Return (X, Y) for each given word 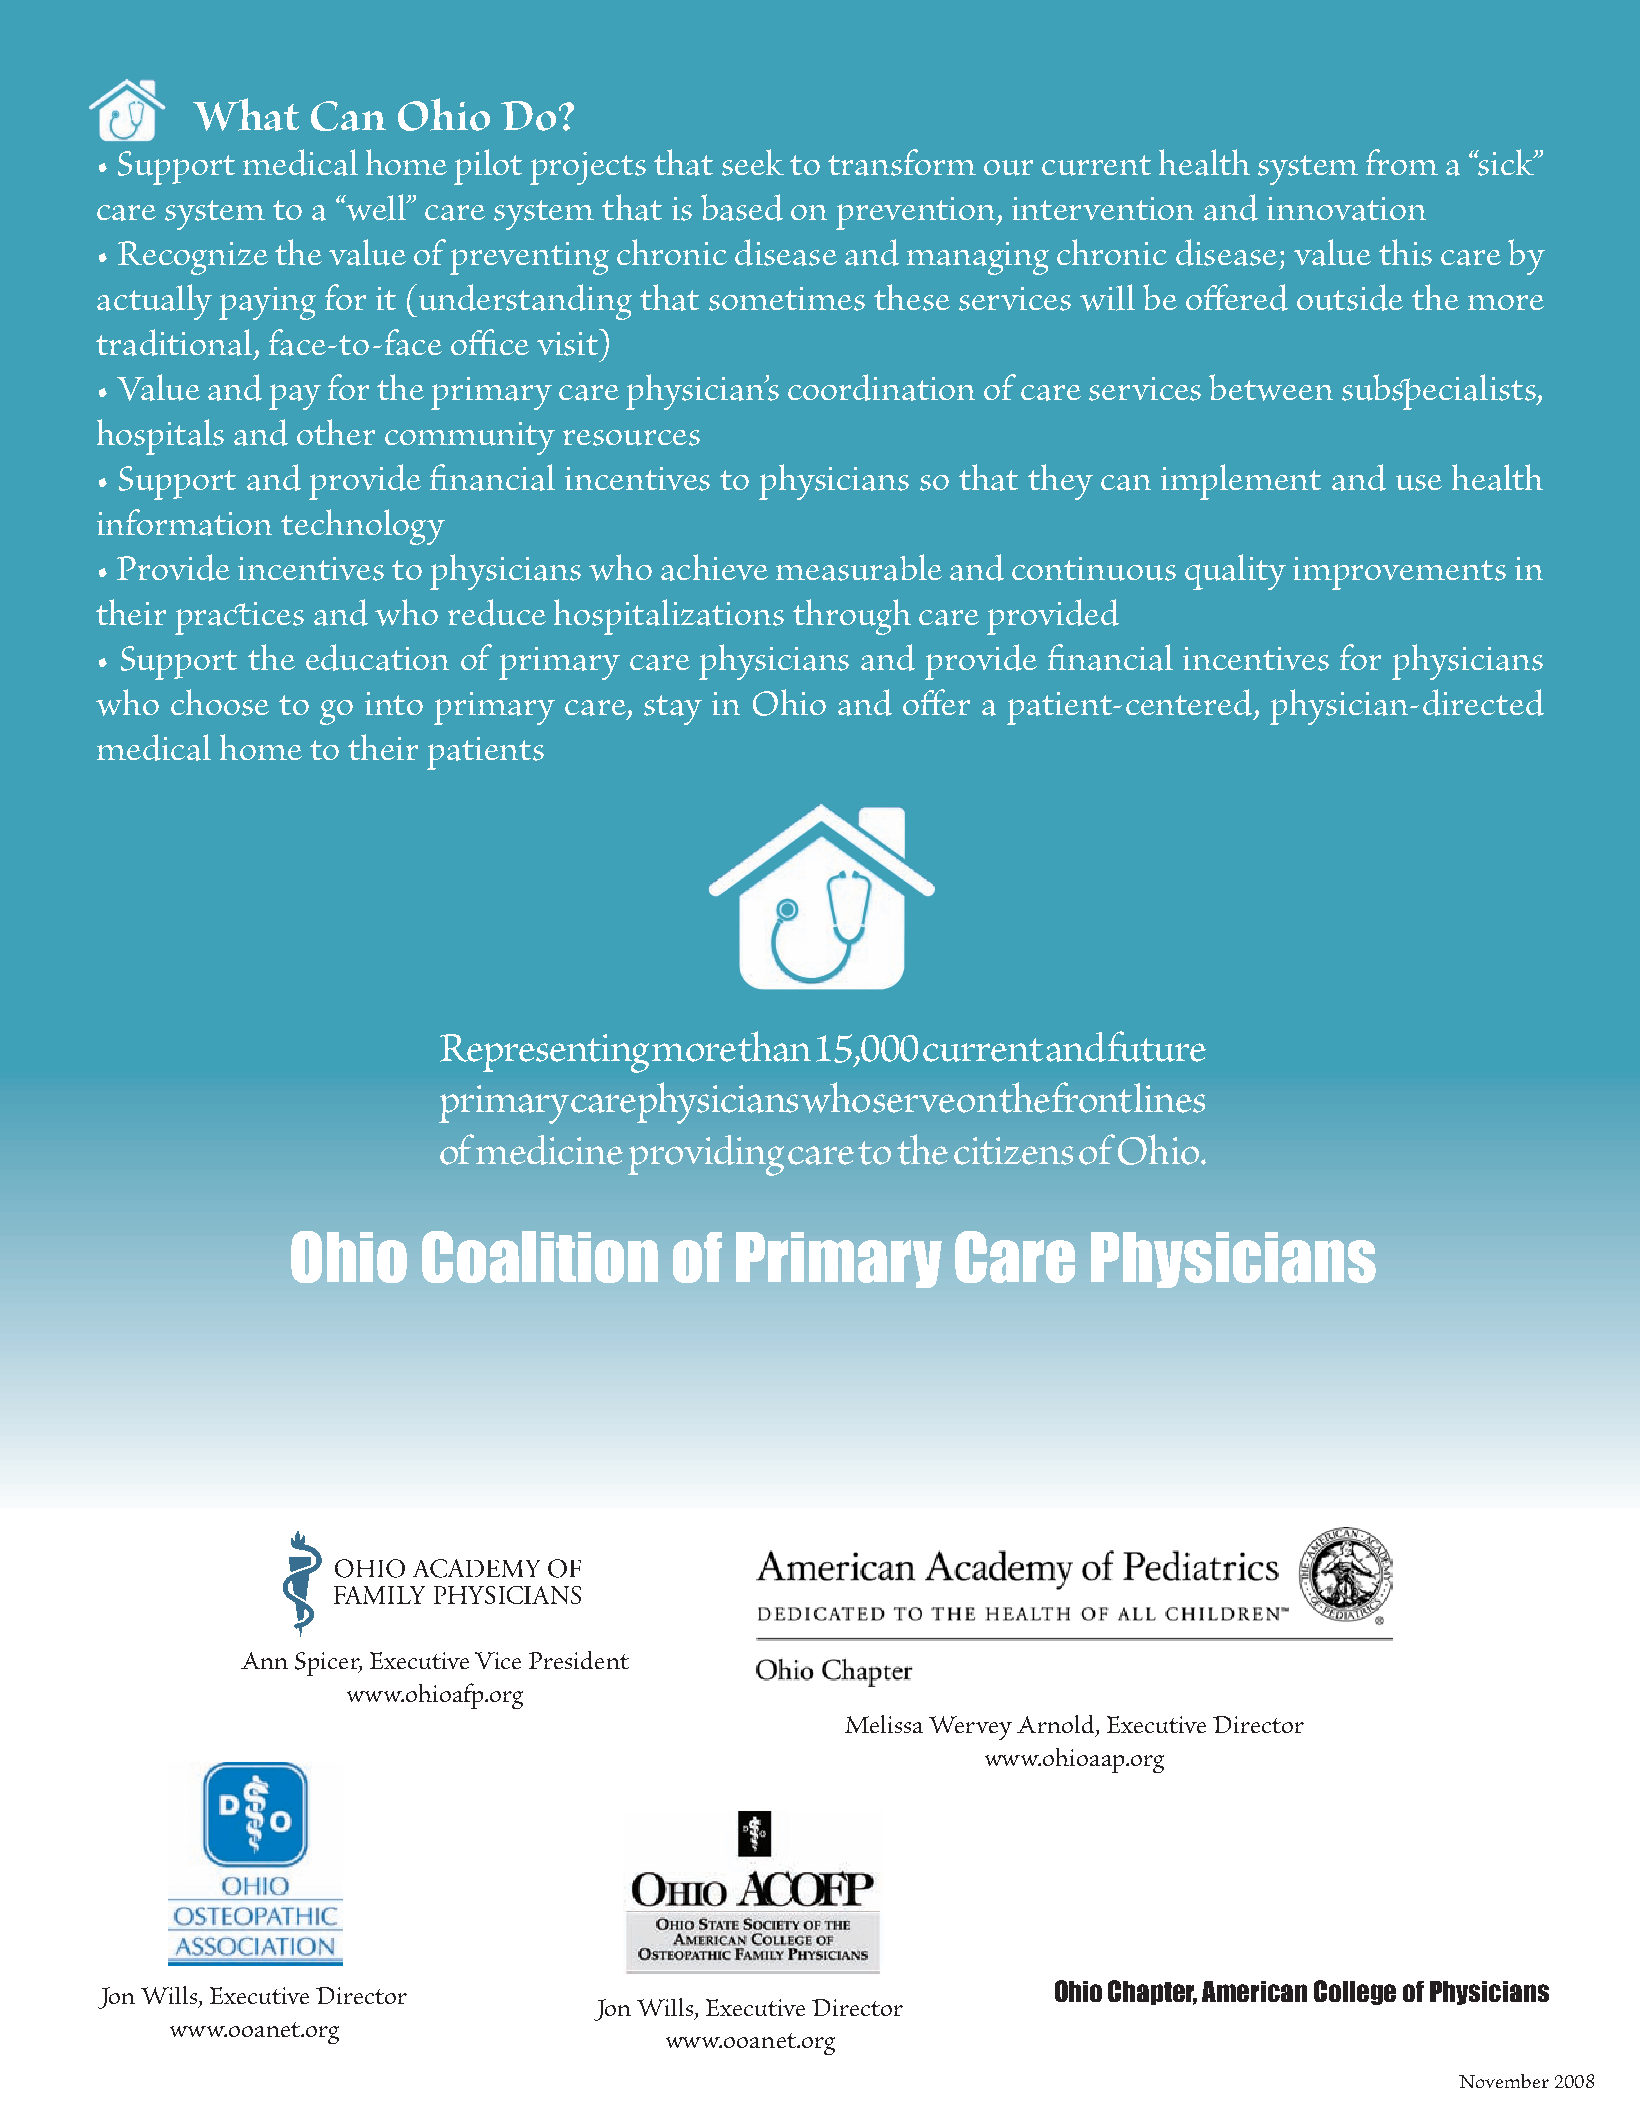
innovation (1346, 209)
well (376, 207)
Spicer (328, 1664)
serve (914, 1103)
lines (1169, 1098)
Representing (544, 1053)
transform (902, 162)
